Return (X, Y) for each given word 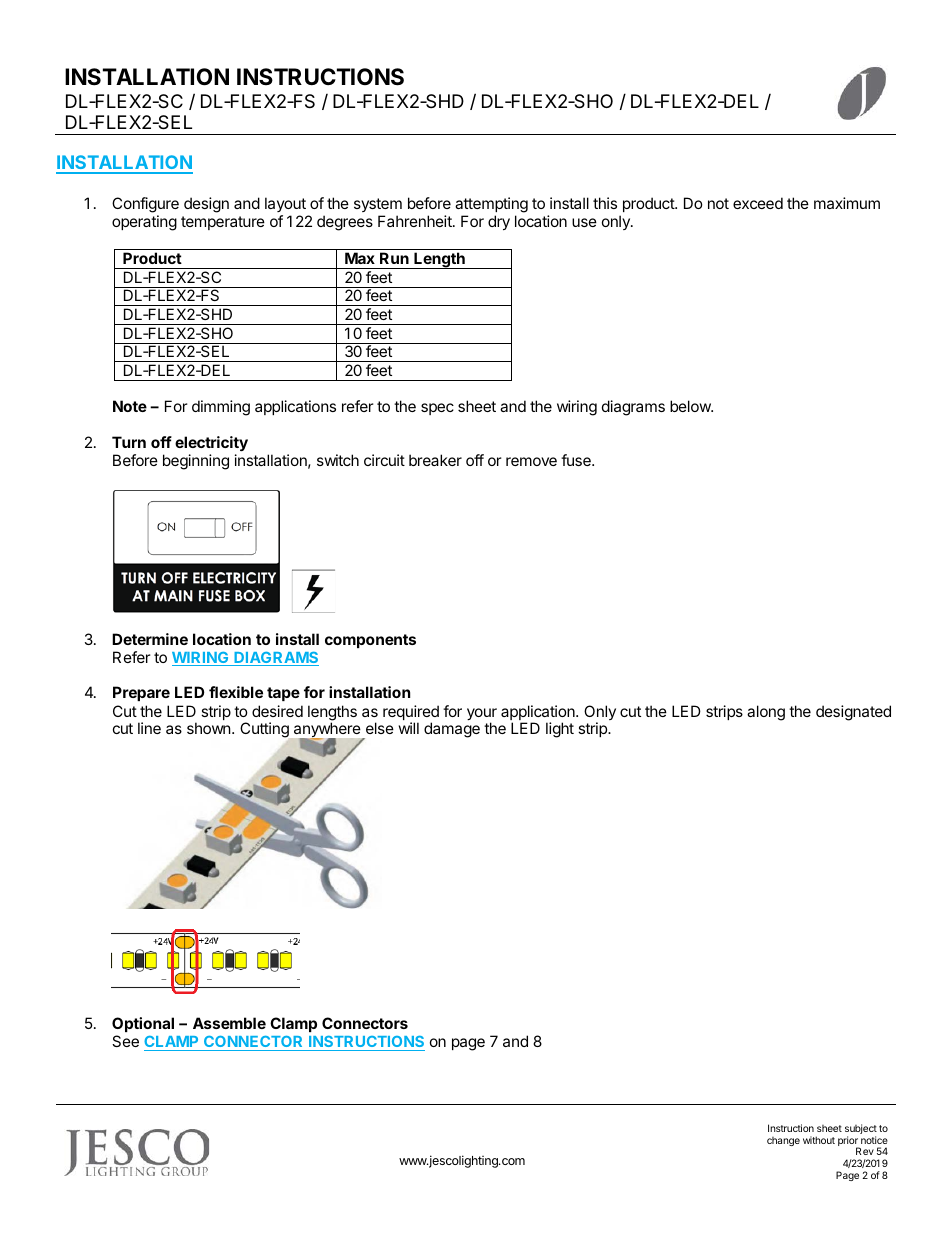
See (125, 1041)
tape (283, 694)
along (766, 713)
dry (499, 222)
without (819, 1140)
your (482, 715)
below (691, 406)
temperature (223, 223)
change (783, 1141)
